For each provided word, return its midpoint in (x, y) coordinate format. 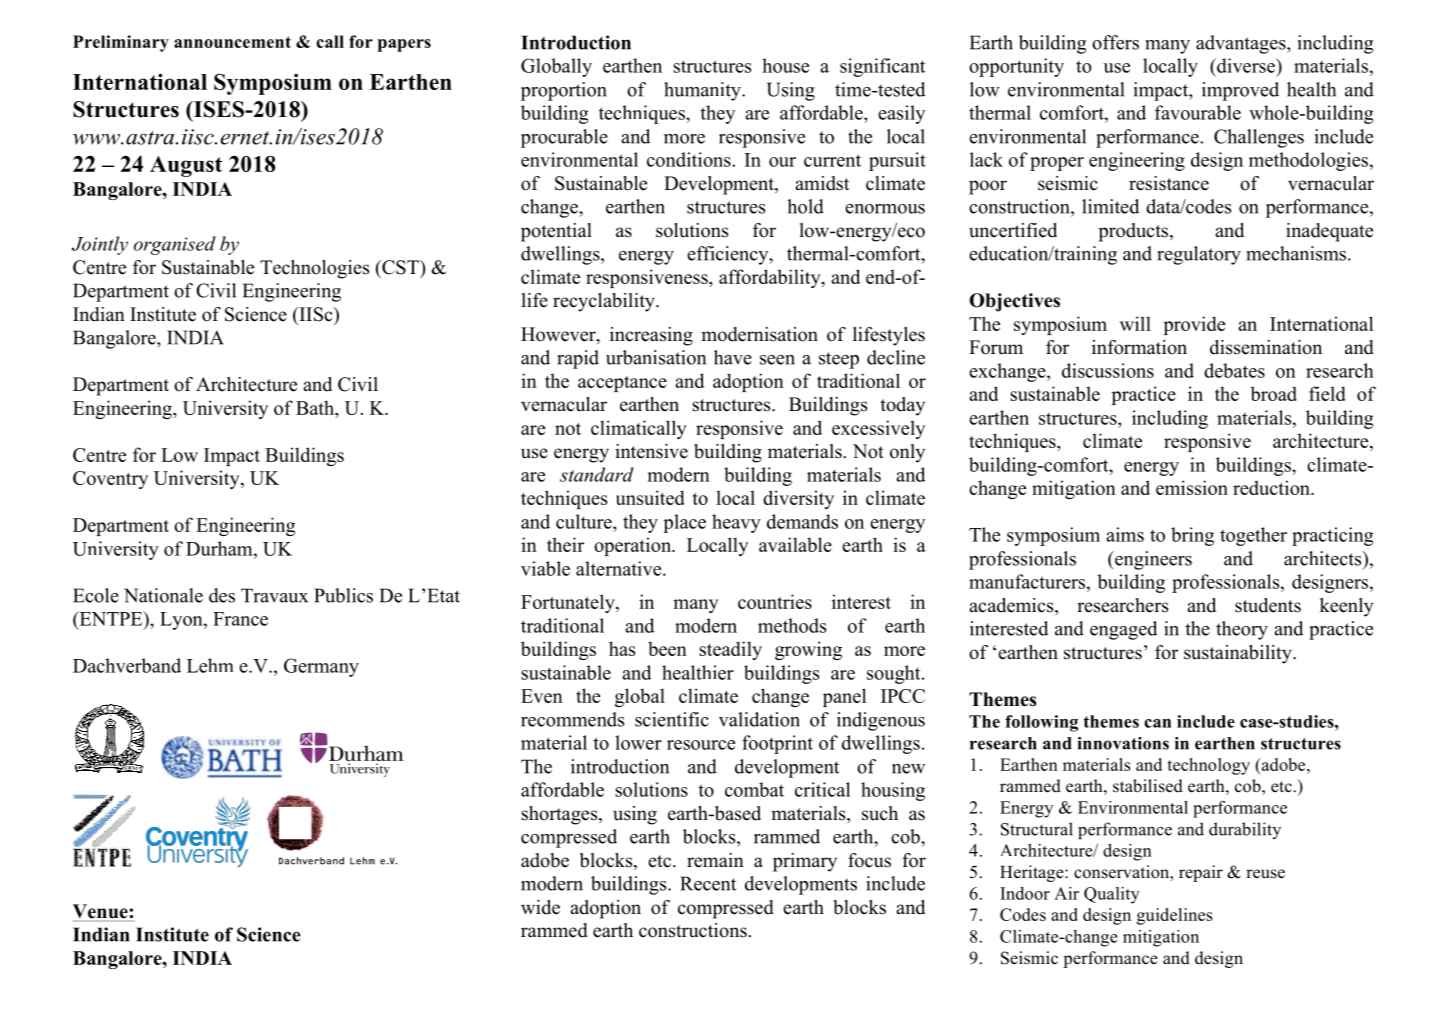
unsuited (650, 497)
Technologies (314, 269)
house (785, 65)
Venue (101, 912)
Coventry (110, 480)
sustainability (1239, 654)
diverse (1246, 65)
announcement (232, 42)
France (240, 619)
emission (1192, 487)
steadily (730, 650)
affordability (771, 278)
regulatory (1199, 255)
